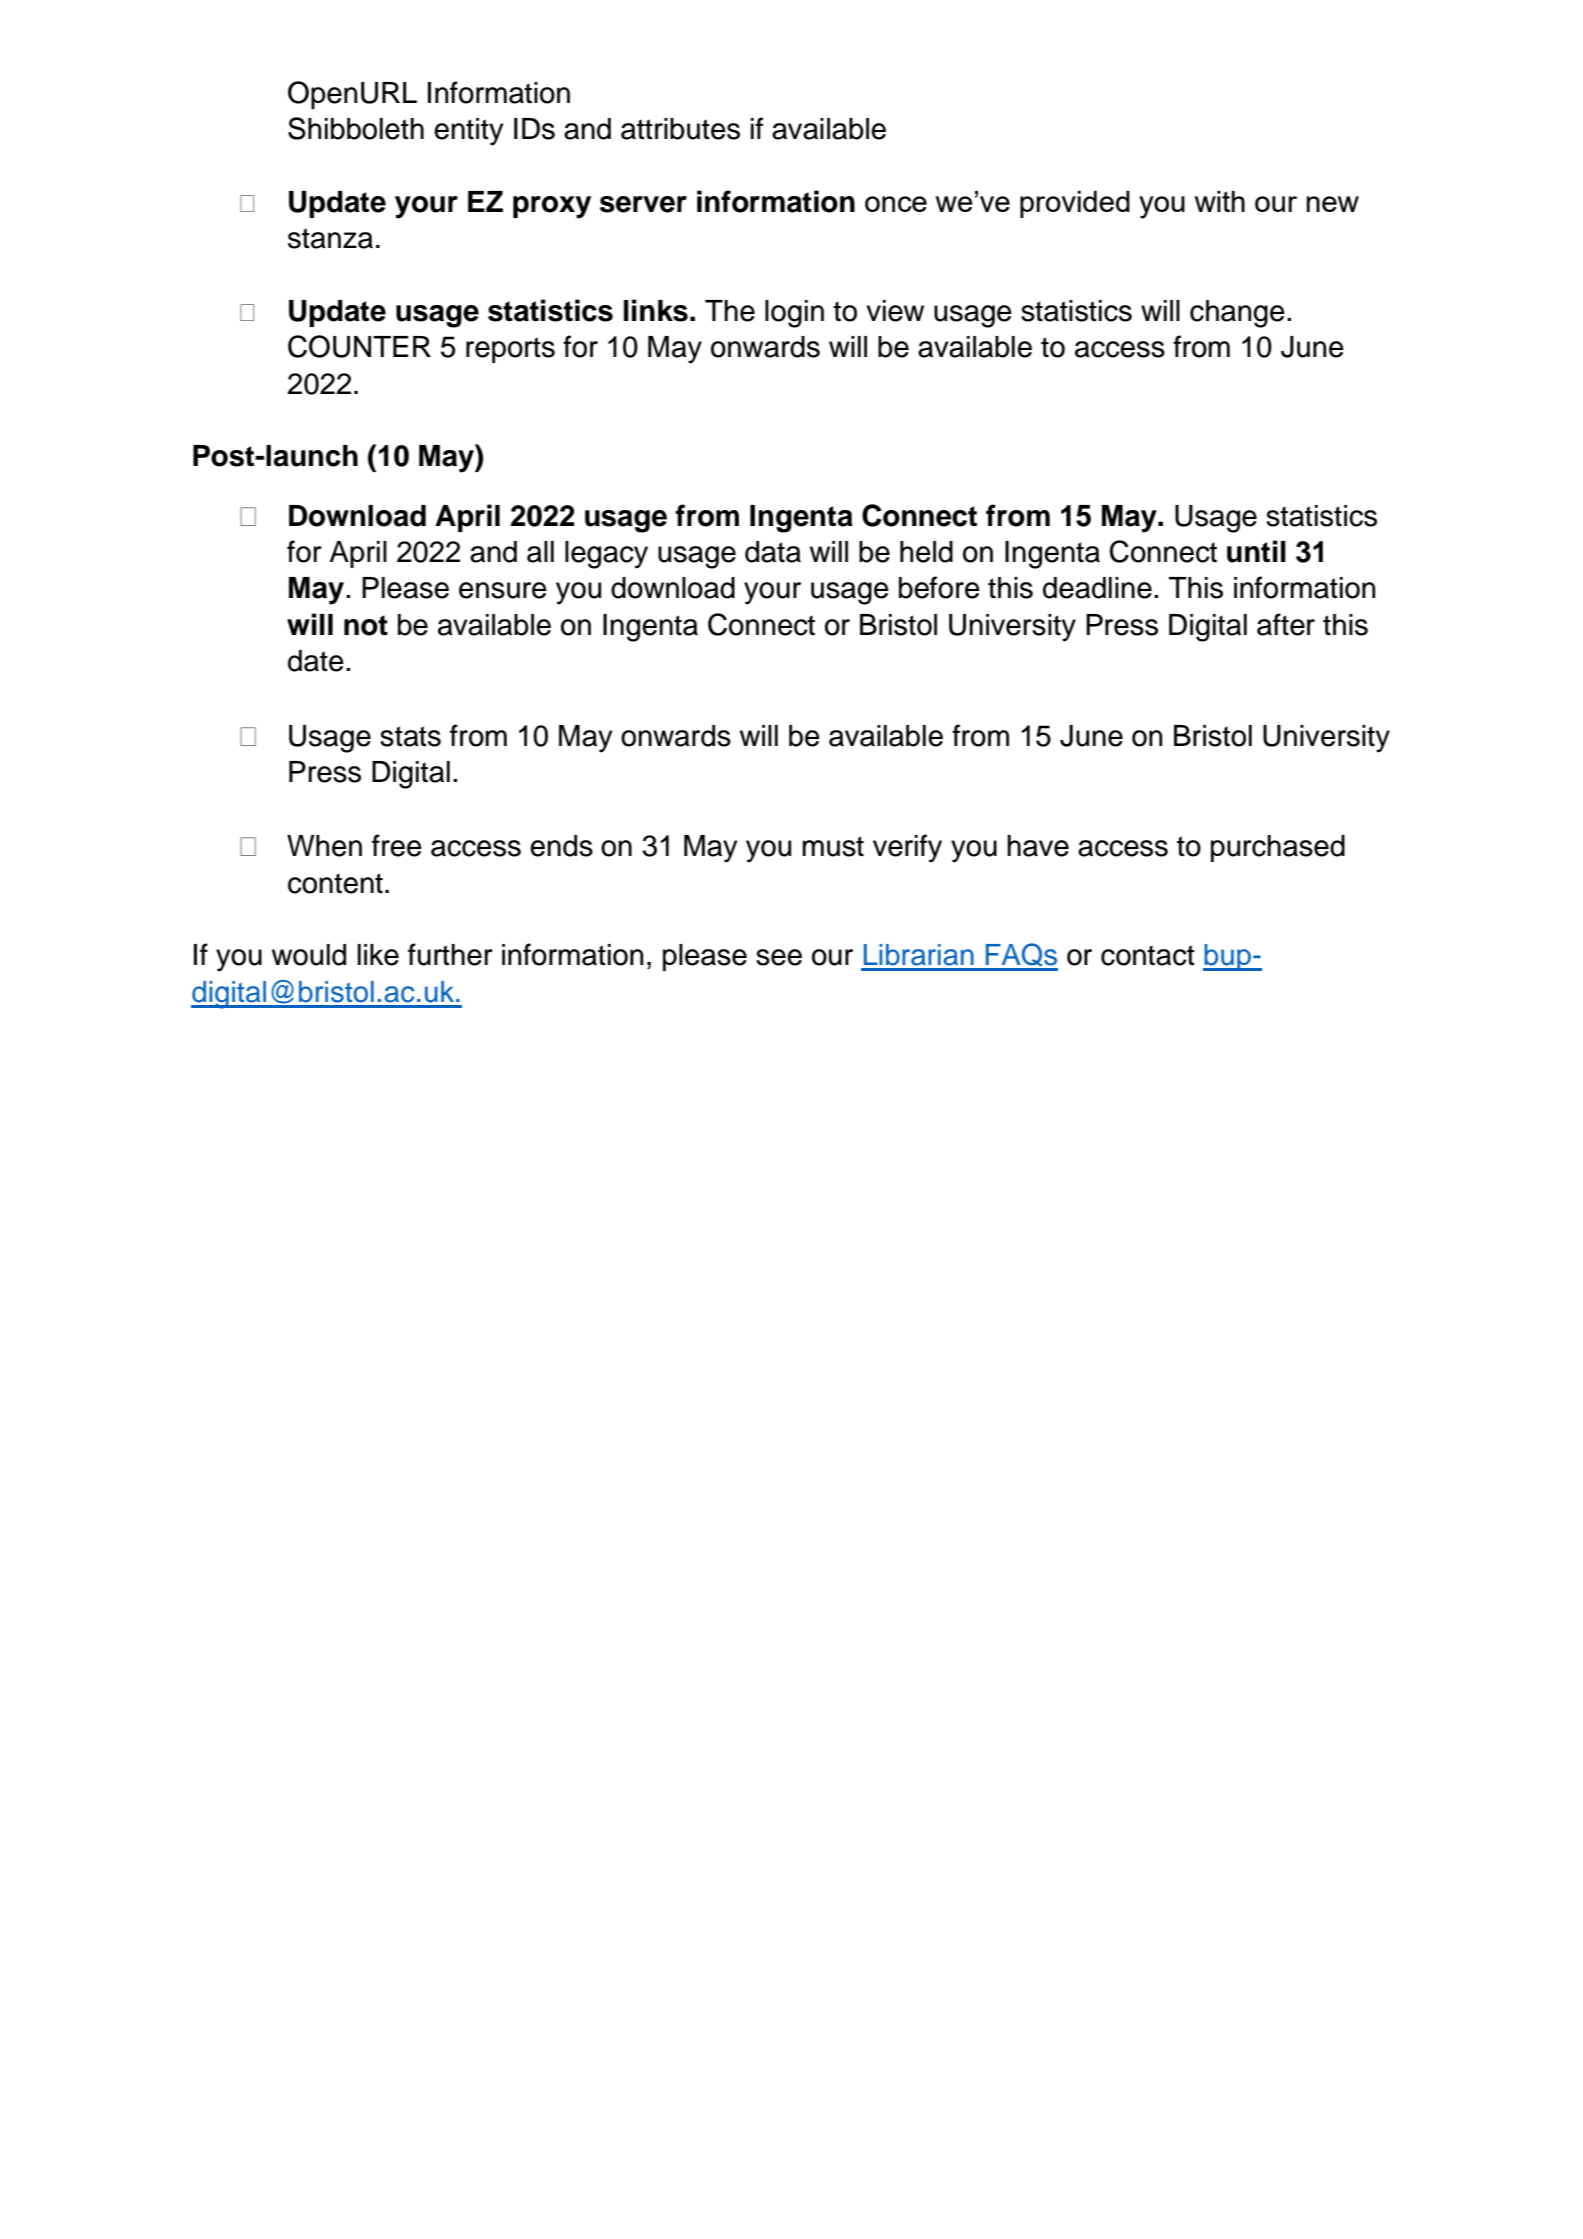 The image size is (1583, 2239). Describe the element at coordinates (1237, 314) in the screenshot. I see `change` at that location.
